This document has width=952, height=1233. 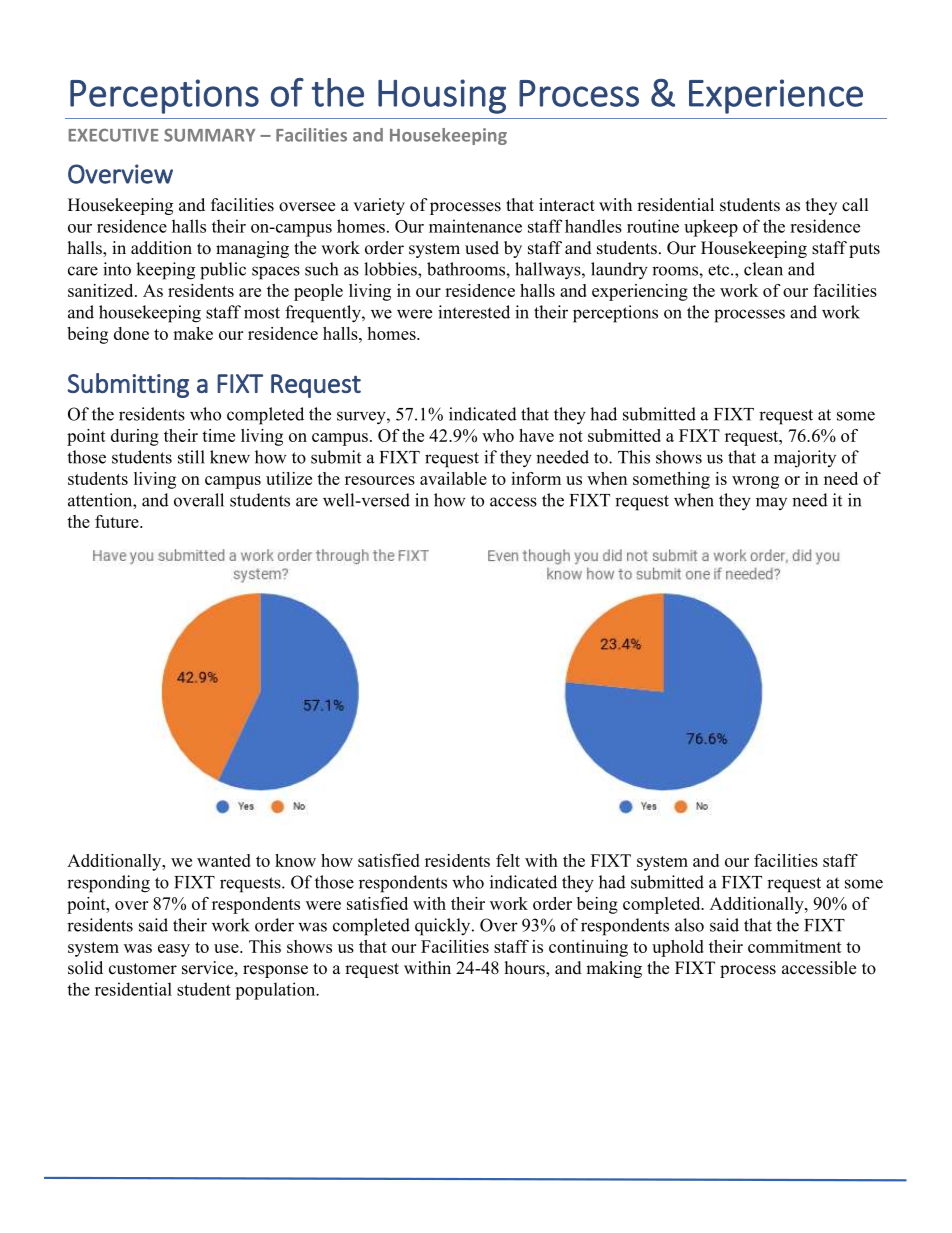 I want to click on may, so click(x=771, y=503).
